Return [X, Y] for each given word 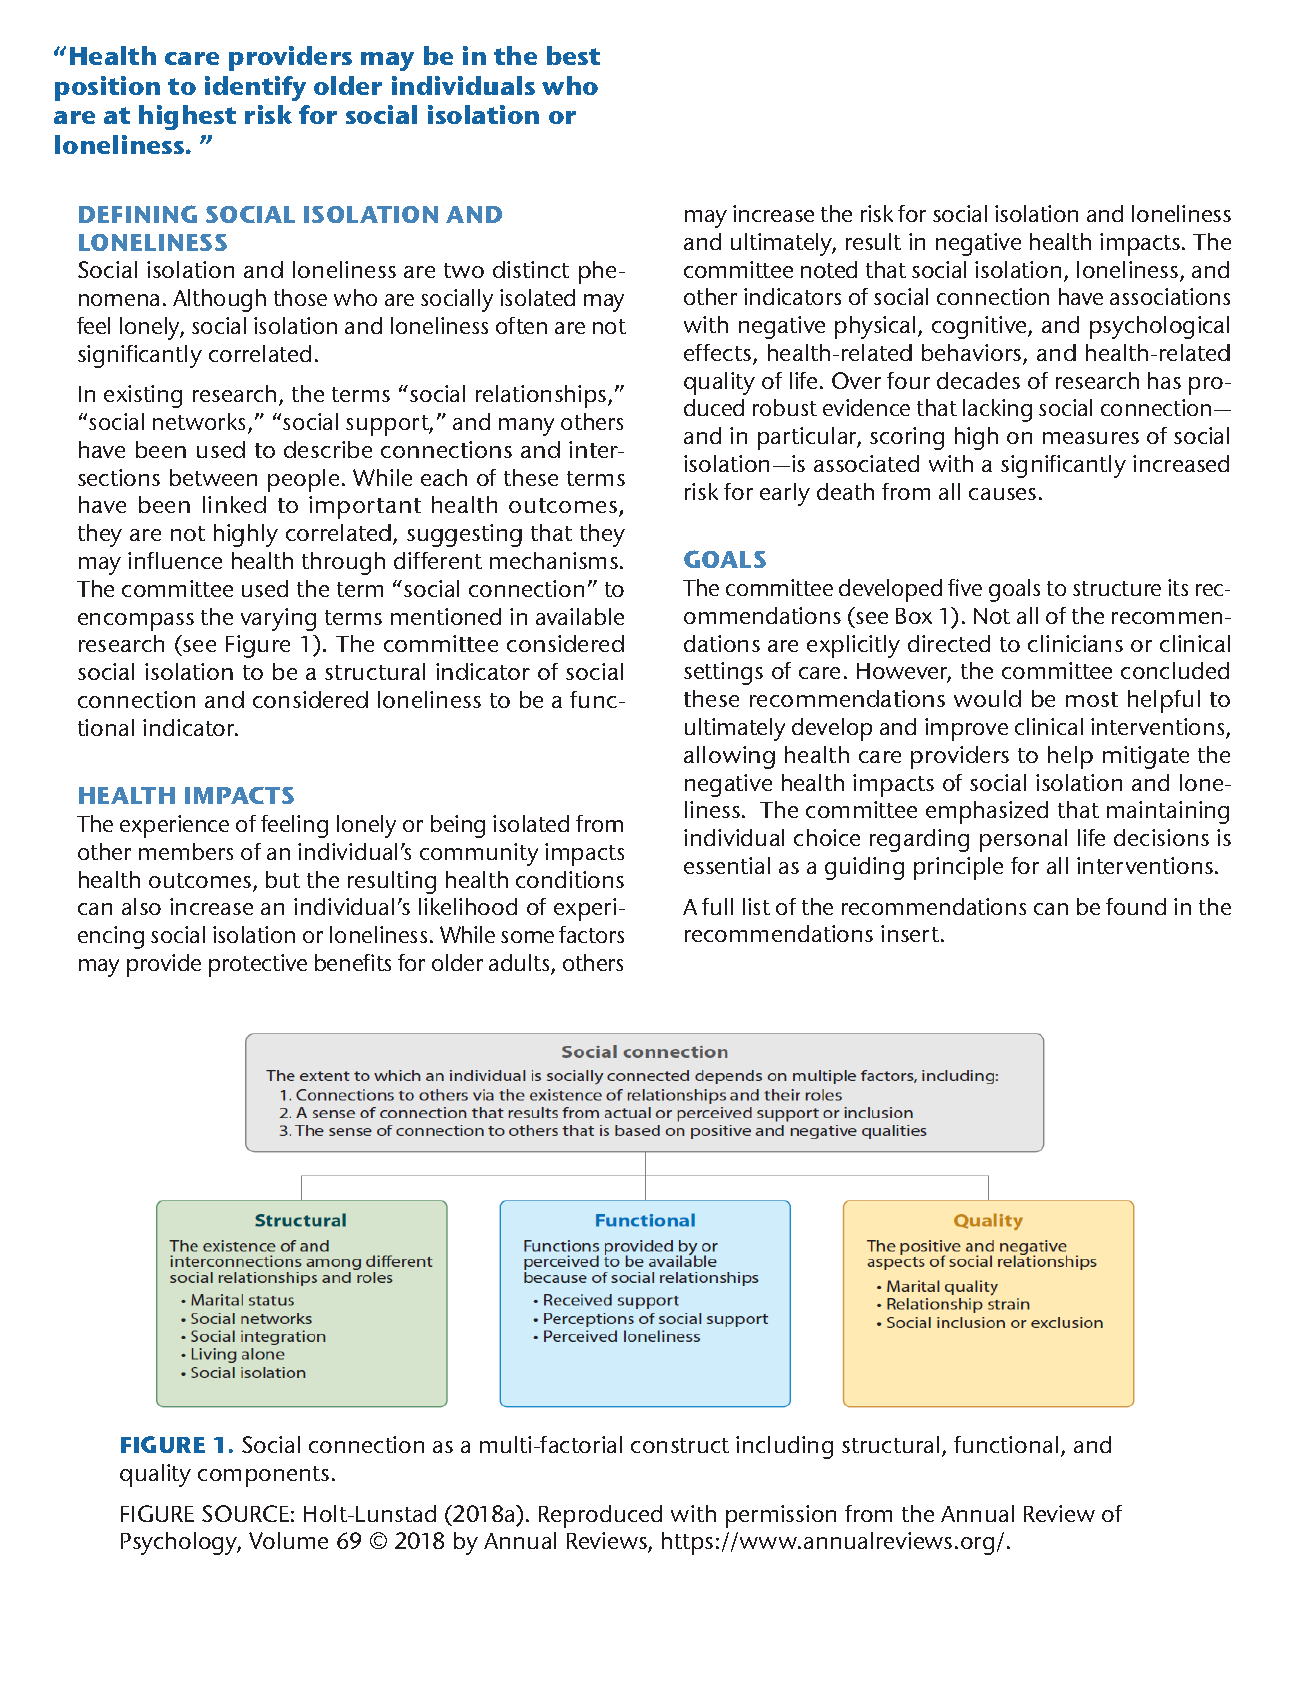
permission [781, 1516]
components [263, 1476]
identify [255, 88]
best [573, 55]
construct [680, 1445]
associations [1170, 296]
